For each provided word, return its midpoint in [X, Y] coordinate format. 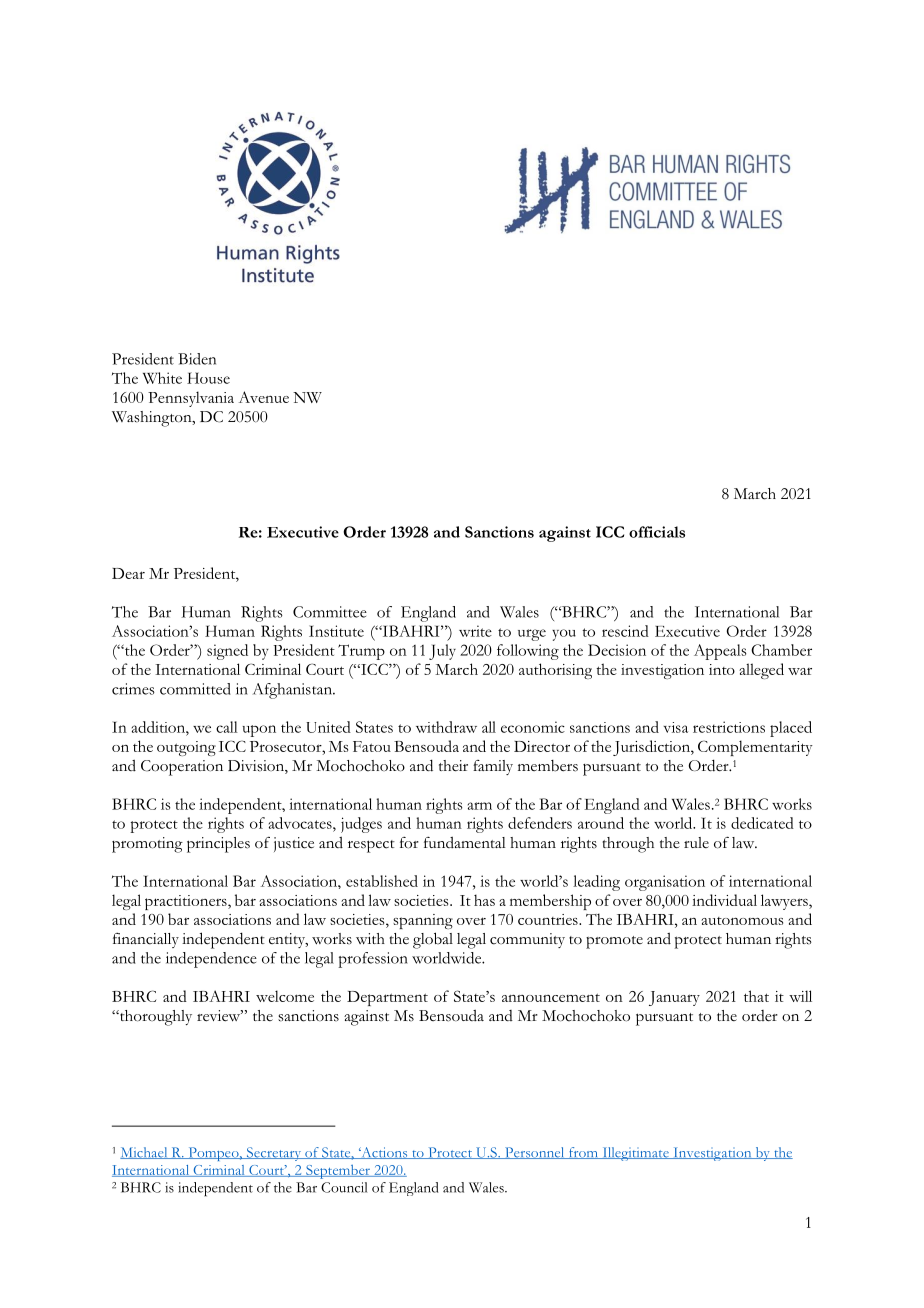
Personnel [535, 1153]
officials [657, 532]
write [475, 631]
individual [724, 900]
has [484, 900]
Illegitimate [635, 1154]
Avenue [264, 397]
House [208, 378]
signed [227, 652]
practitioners [187, 902]
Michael [145, 1153]
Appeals [720, 652]
